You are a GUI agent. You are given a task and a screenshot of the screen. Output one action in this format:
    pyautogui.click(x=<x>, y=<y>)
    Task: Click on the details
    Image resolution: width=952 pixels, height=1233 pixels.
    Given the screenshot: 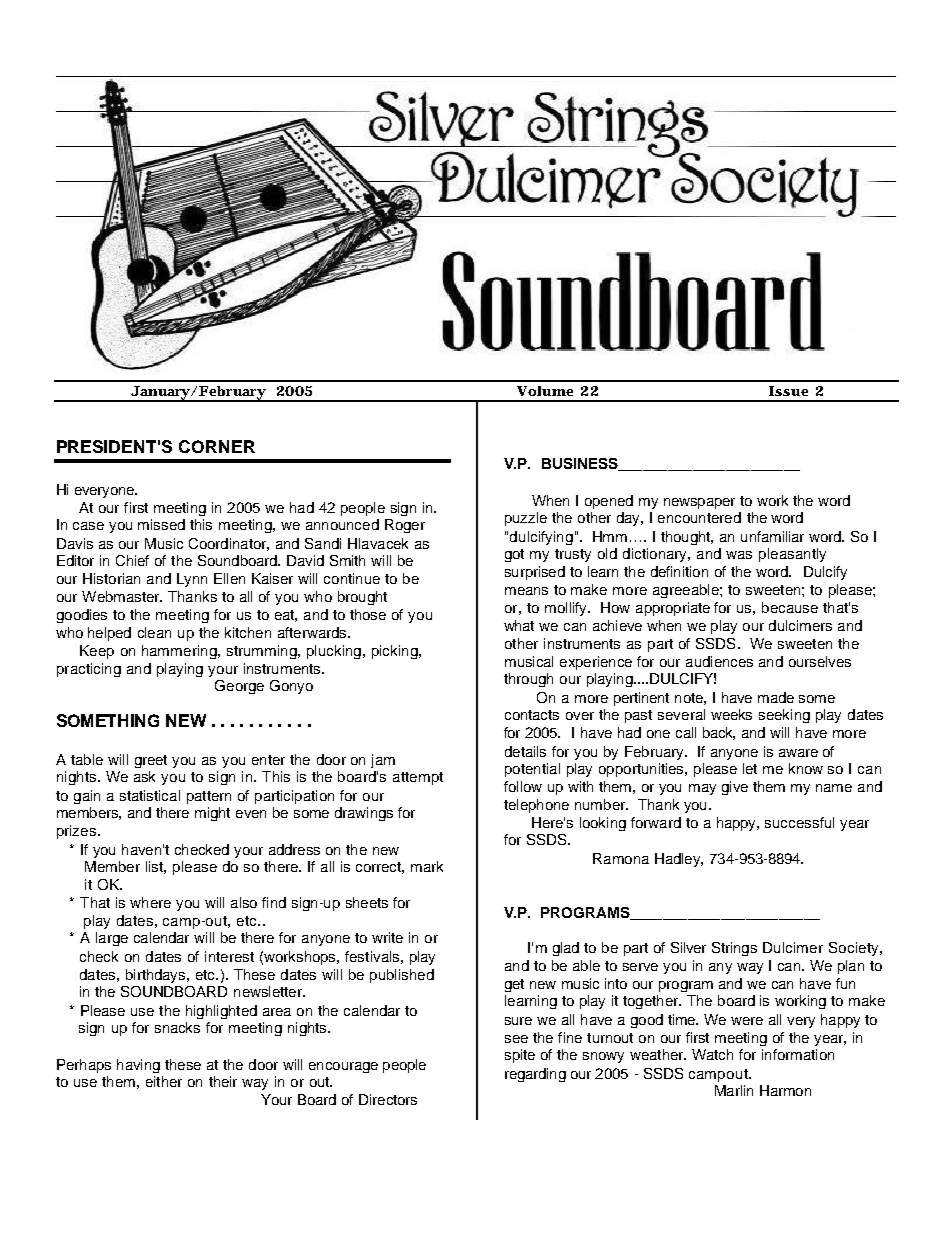 What is the action you would take?
    pyautogui.click(x=525, y=751)
